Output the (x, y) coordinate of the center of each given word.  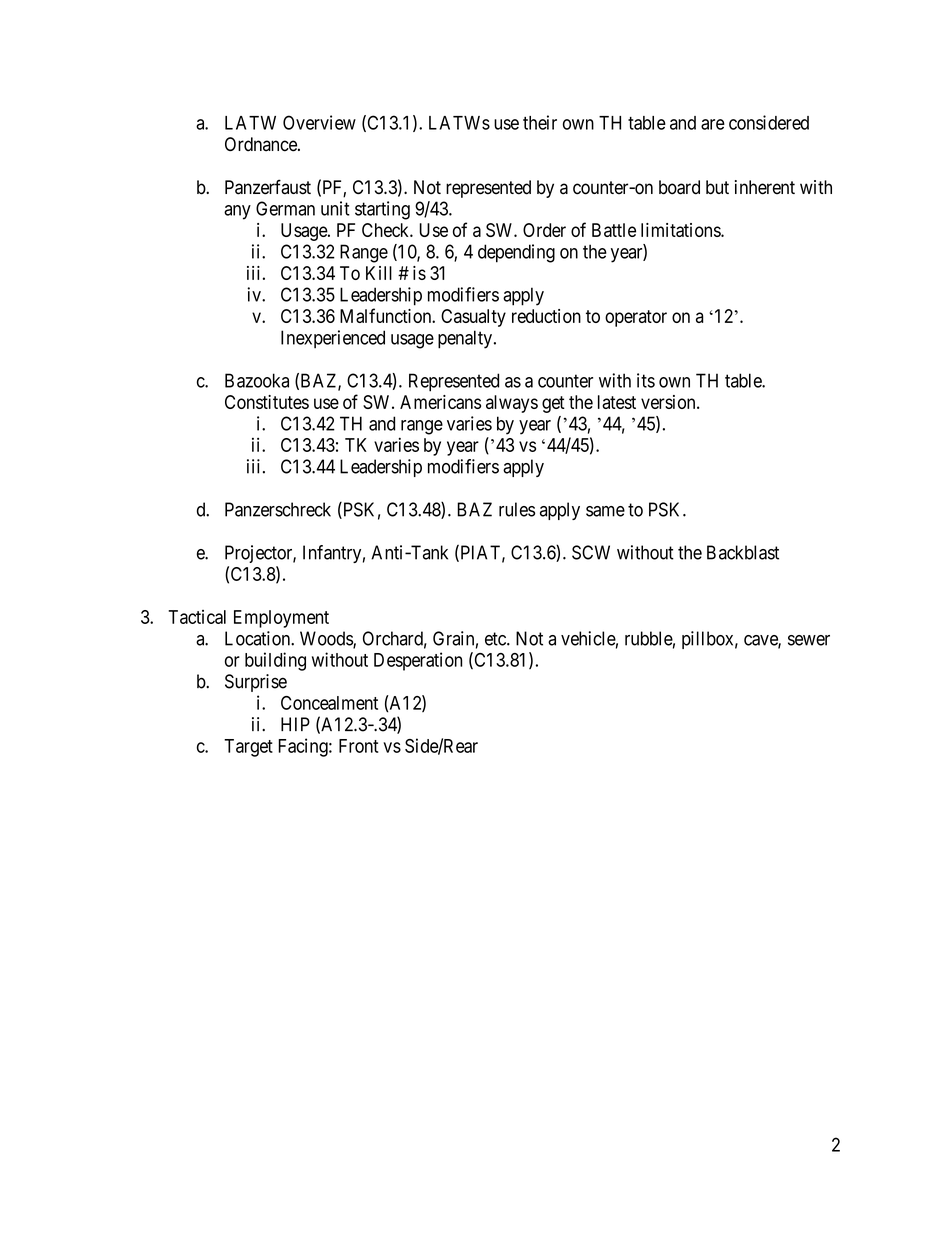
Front (358, 746)
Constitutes (267, 402)
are (713, 124)
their (540, 122)
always (512, 404)
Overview (319, 122)
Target (248, 748)
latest (617, 402)
